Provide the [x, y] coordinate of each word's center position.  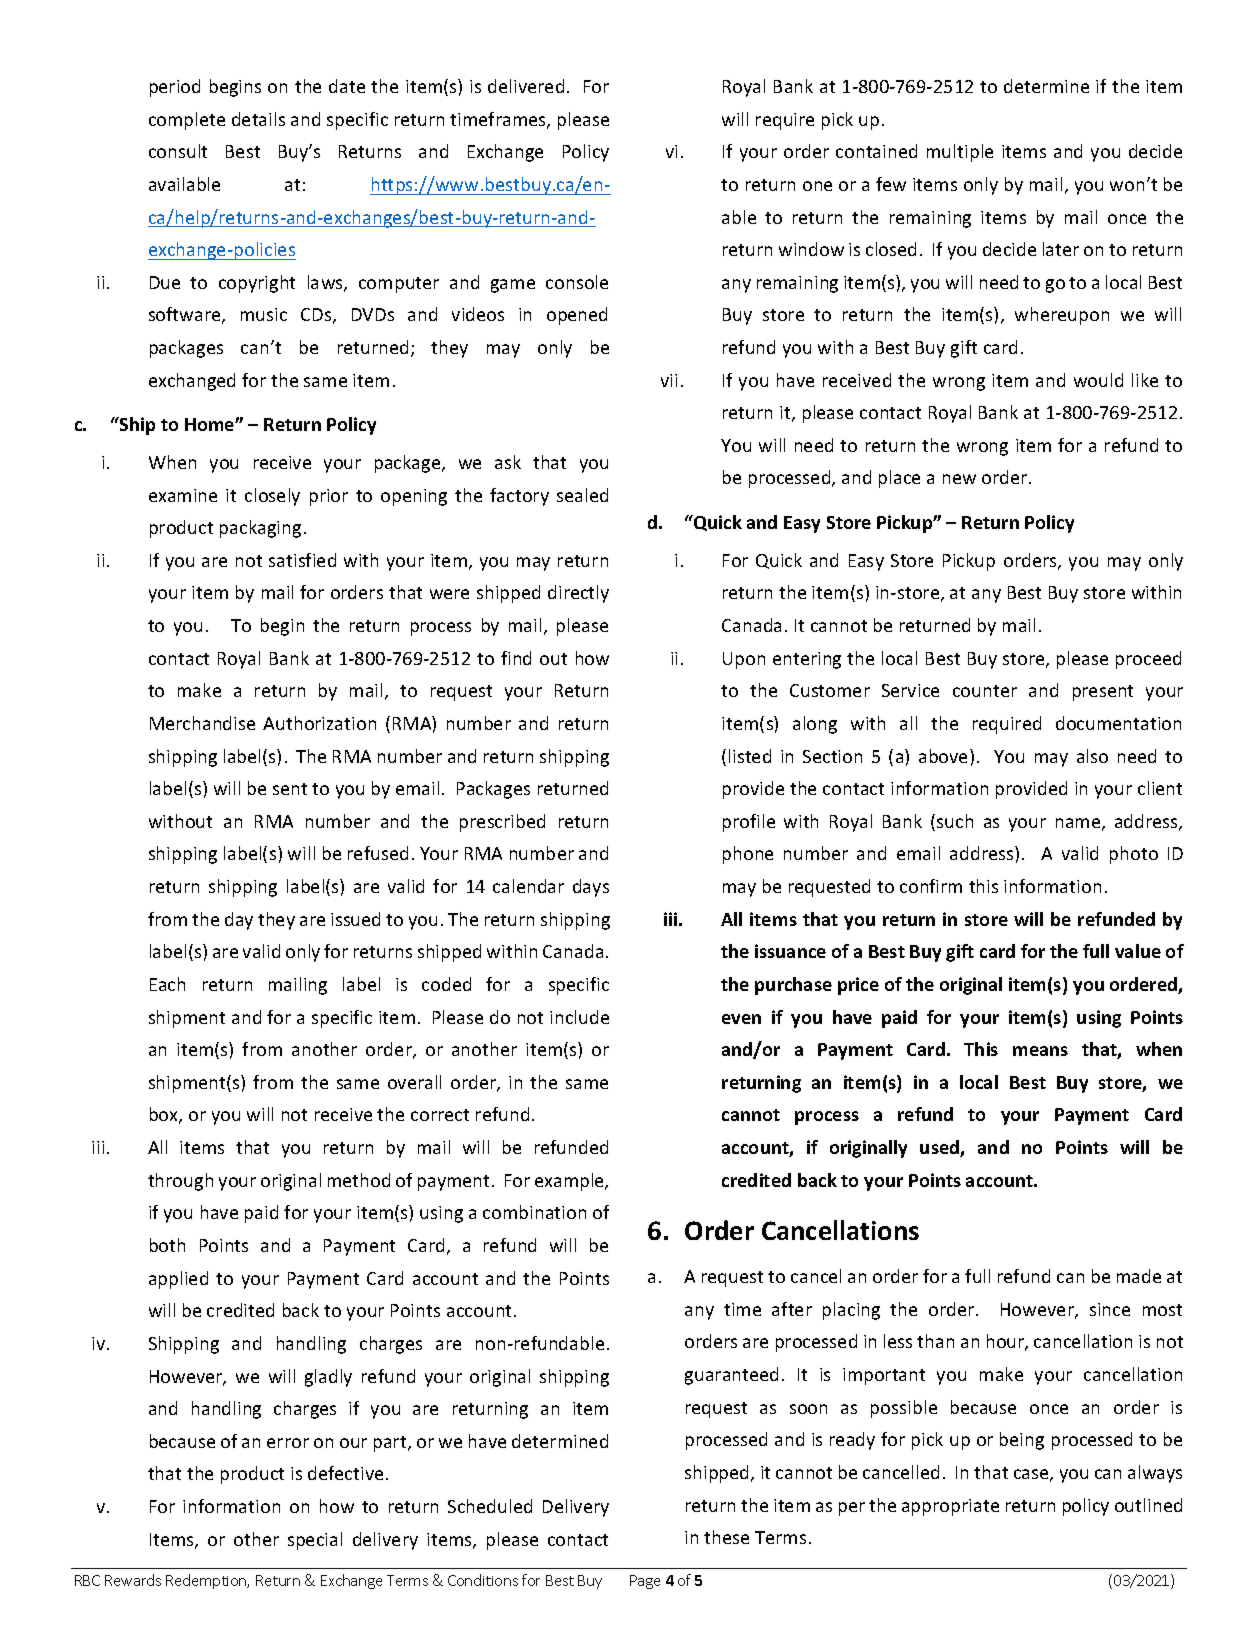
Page [645, 1582]
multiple [960, 153]
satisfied [302, 560]
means [1040, 1051]
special [315, 1541]
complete [187, 121]
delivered [526, 86]
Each [167, 984]
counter [985, 691]
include [579, 1017]
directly [578, 594]
